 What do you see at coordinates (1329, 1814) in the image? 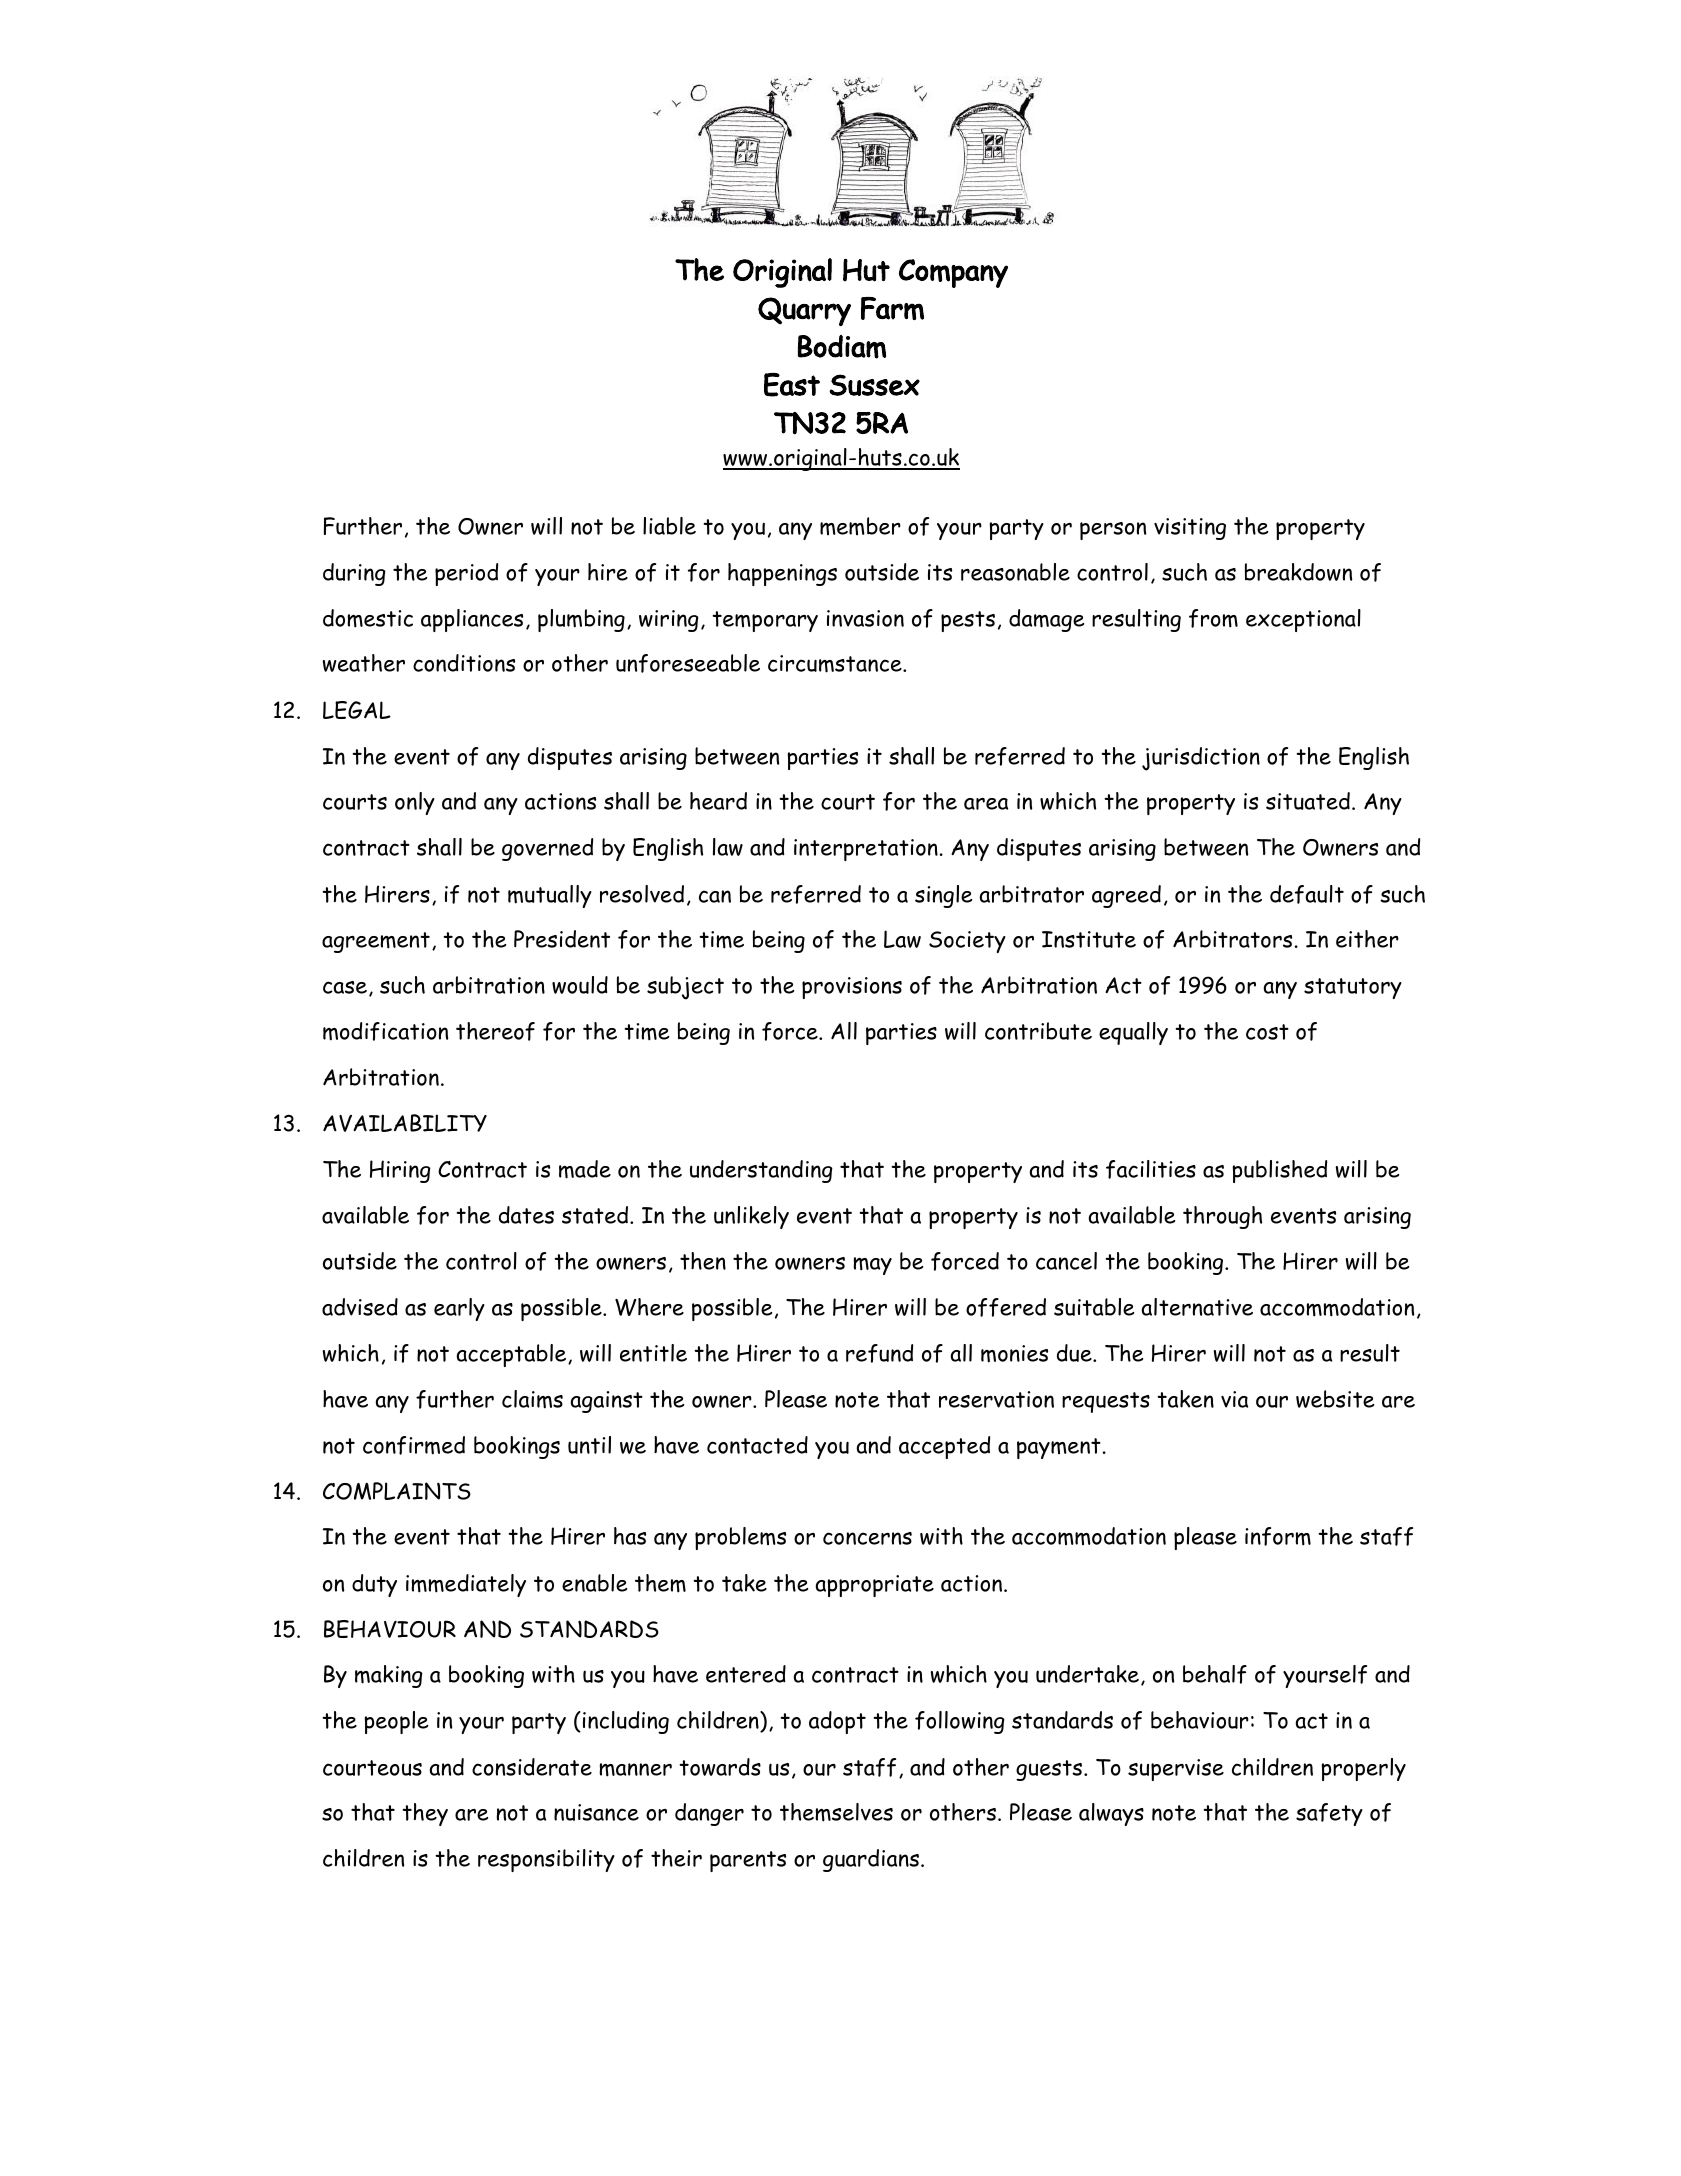
I see `safety` at bounding box center [1329, 1814].
